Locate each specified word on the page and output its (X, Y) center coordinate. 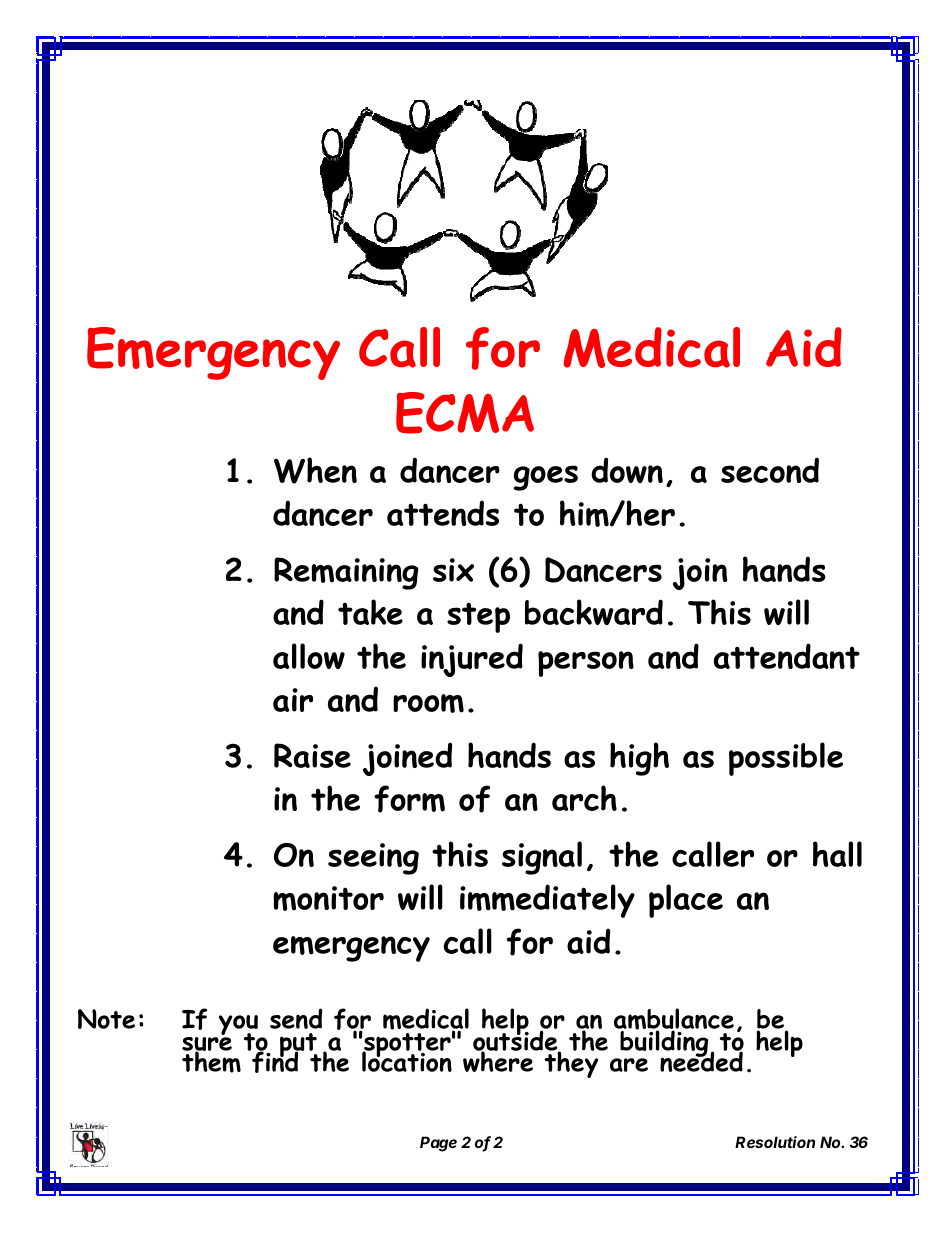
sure (207, 1045)
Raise (312, 755)
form (409, 799)
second (770, 470)
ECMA (465, 413)
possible (786, 759)
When (315, 470)
